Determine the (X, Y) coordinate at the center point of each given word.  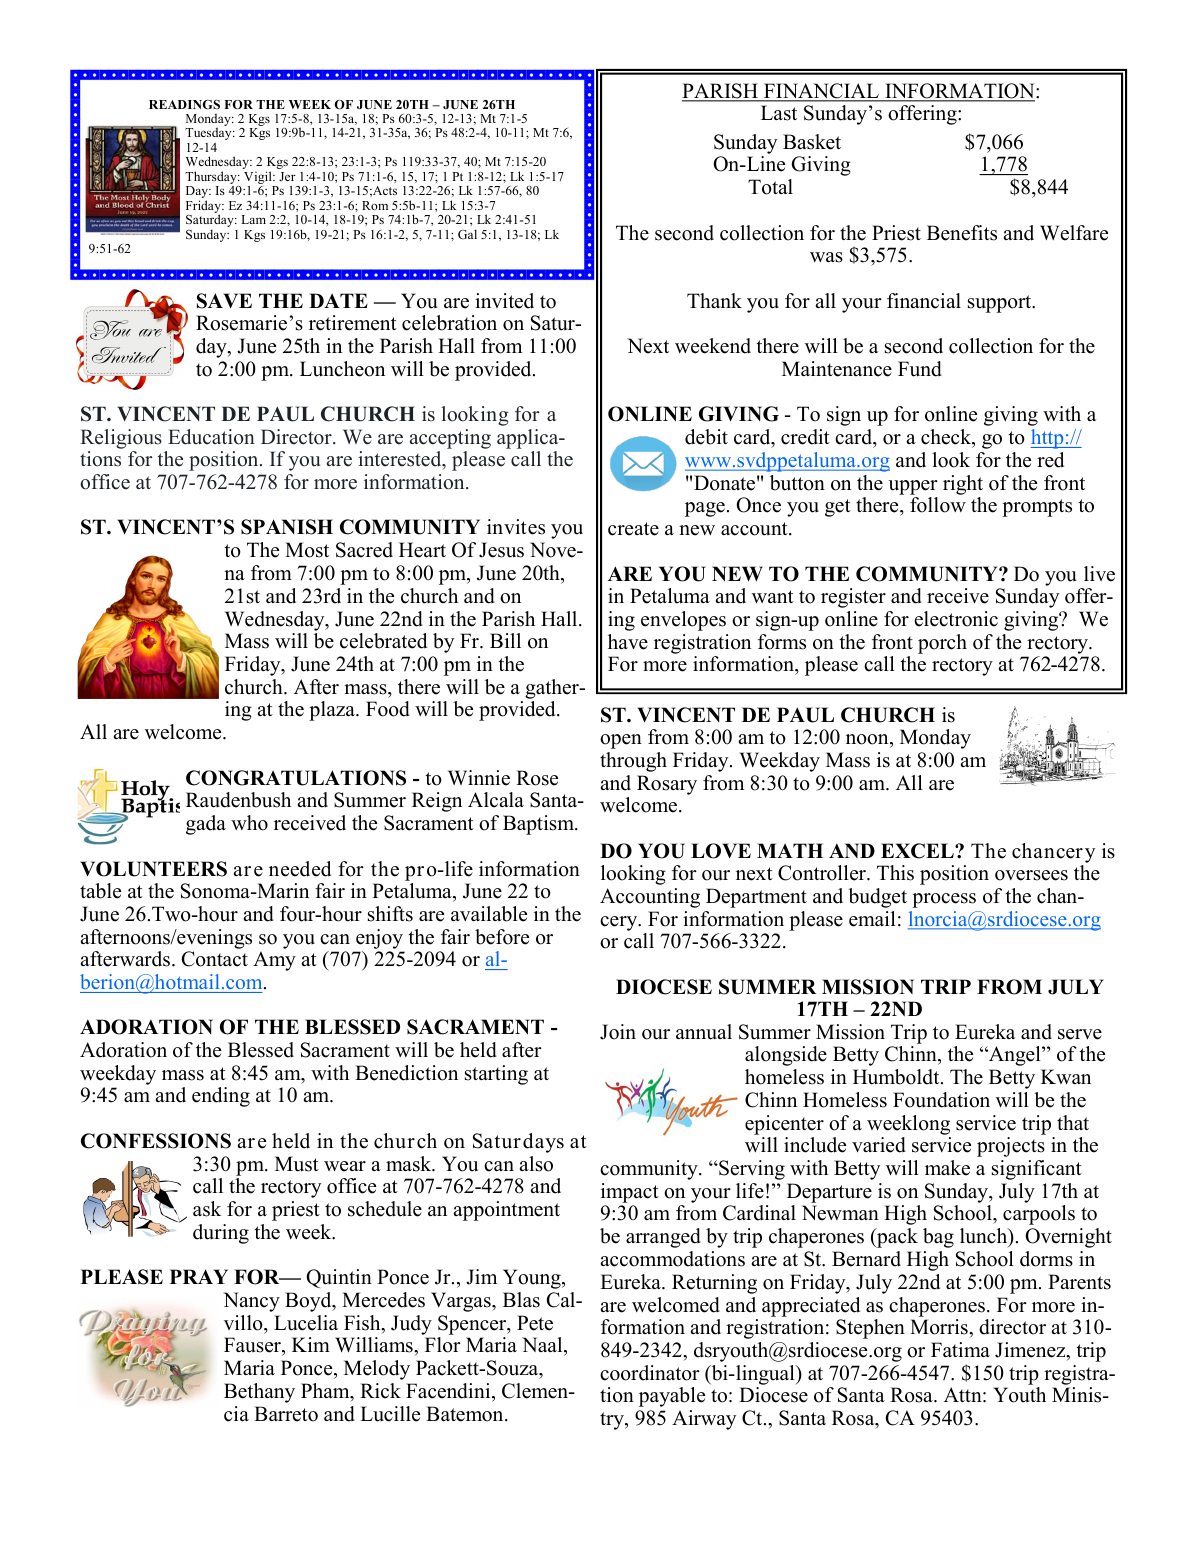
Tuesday (209, 133)
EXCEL (918, 851)
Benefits (962, 233)
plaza (333, 711)
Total (770, 187)
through (633, 762)
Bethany (259, 1393)
